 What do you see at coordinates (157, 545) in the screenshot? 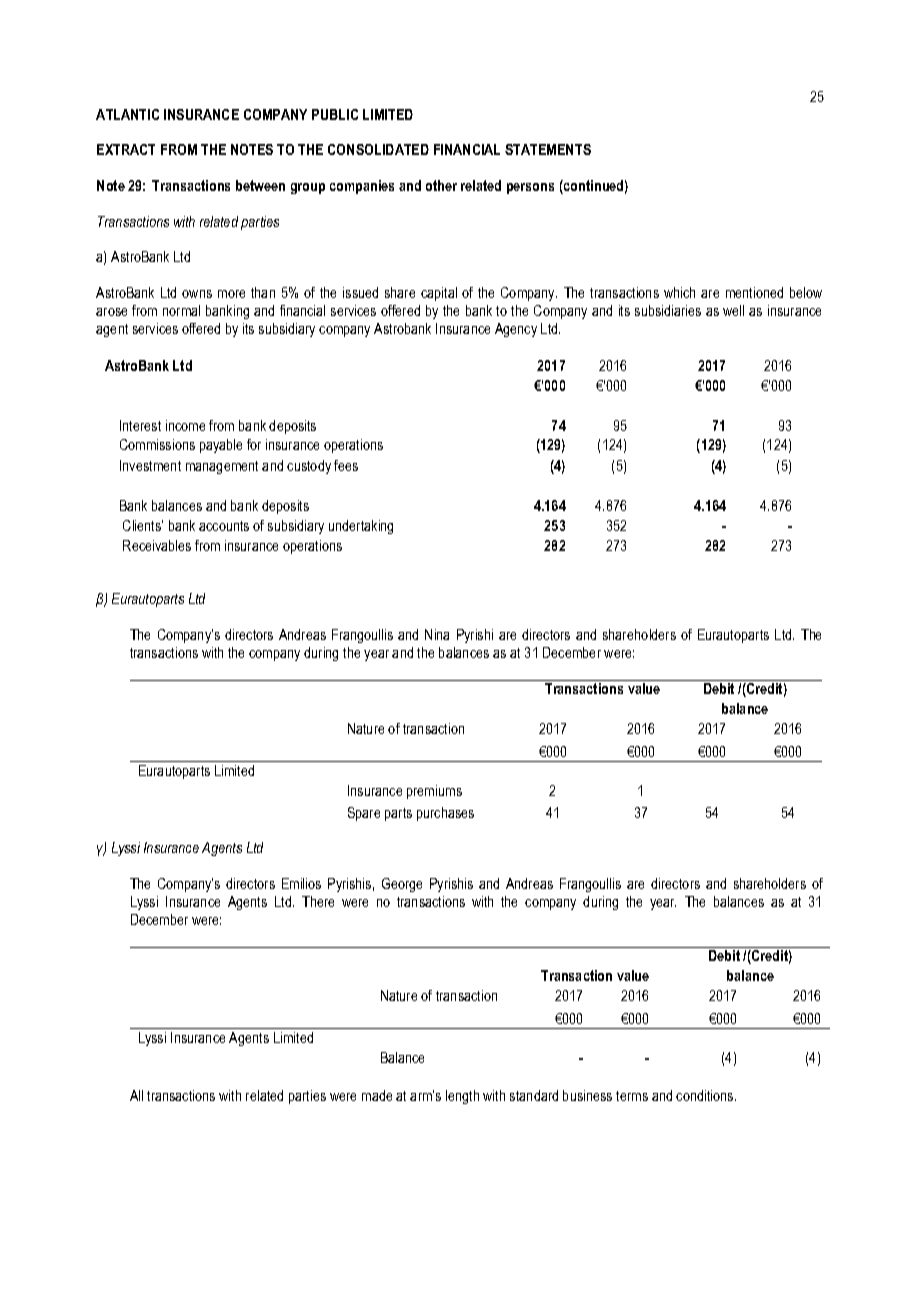
I see `Receivables` at bounding box center [157, 545].
